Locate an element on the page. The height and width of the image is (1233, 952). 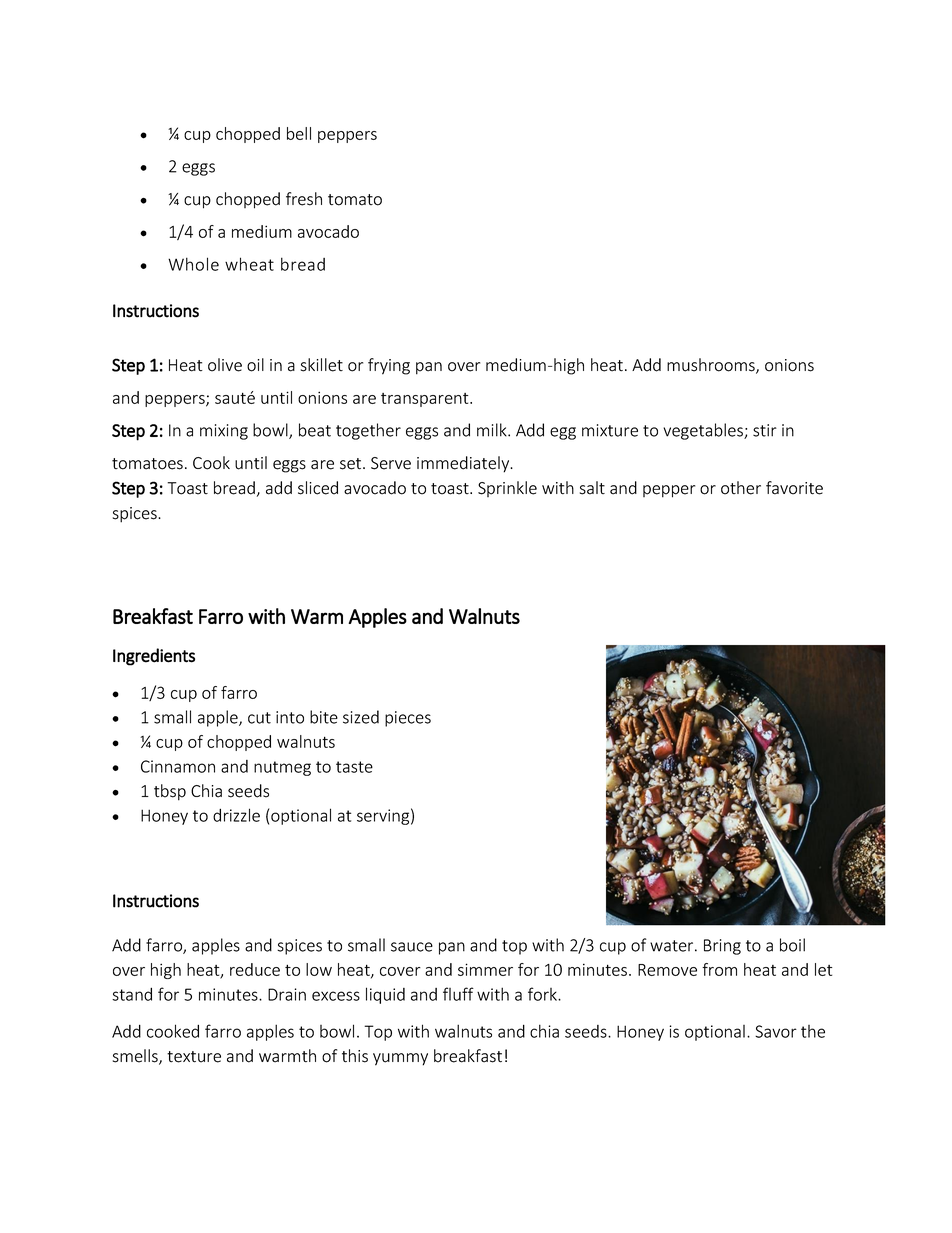
bell is located at coordinates (299, 133).
